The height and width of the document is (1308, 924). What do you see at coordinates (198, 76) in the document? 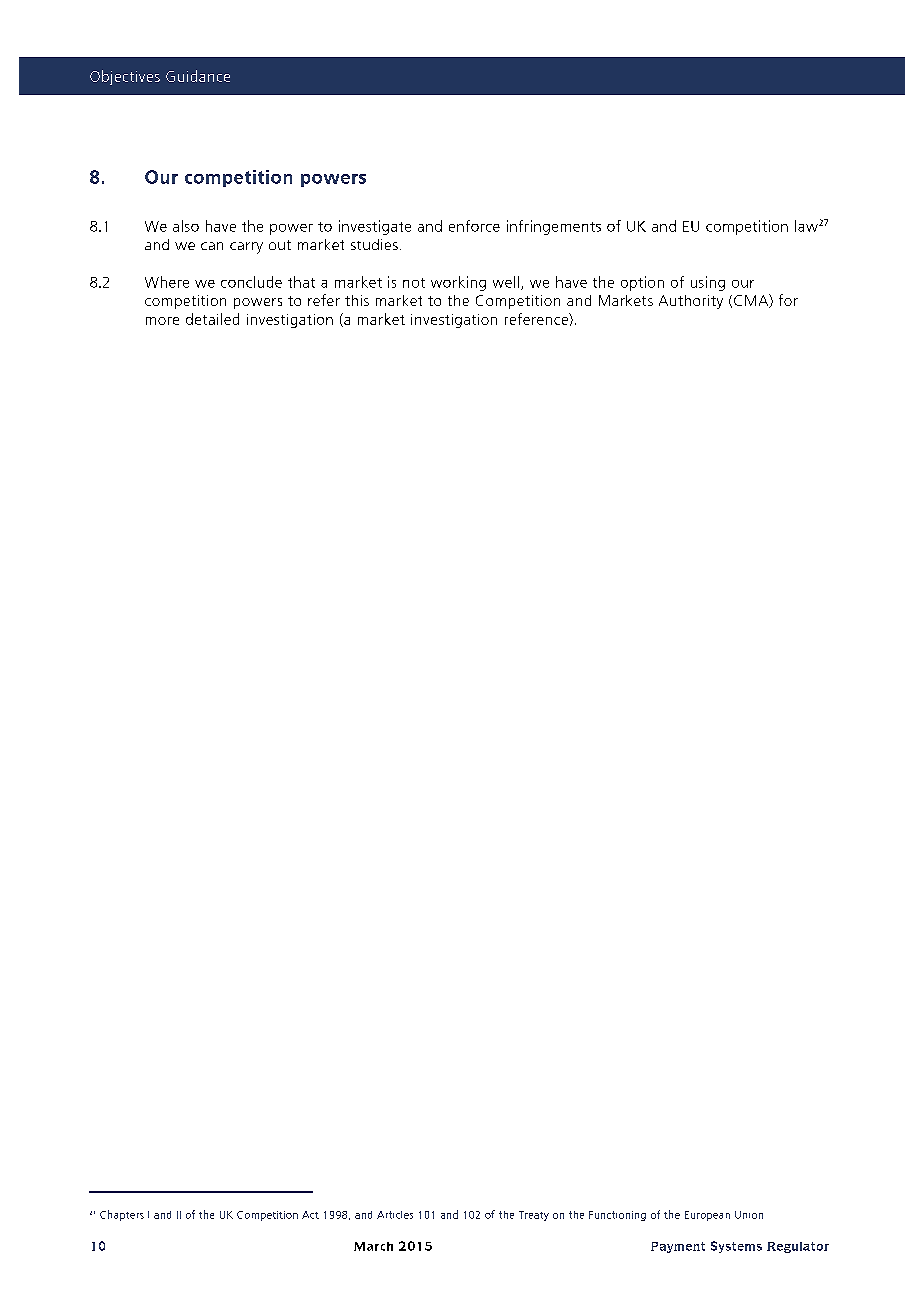
I see `Guidance` at bounding box center [198, 76].
